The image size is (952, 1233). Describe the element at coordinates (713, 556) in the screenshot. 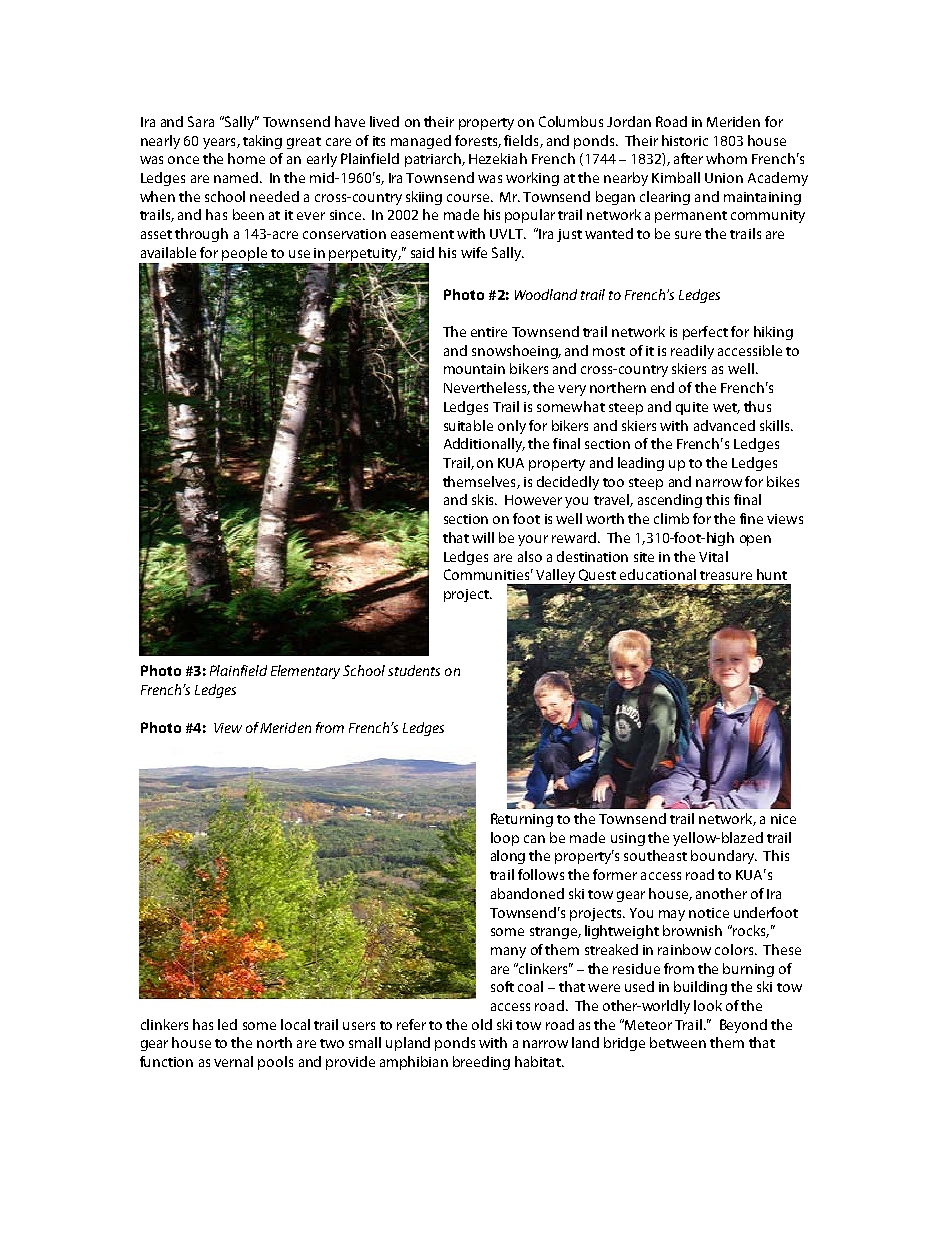

I see `Vital` at that location.
